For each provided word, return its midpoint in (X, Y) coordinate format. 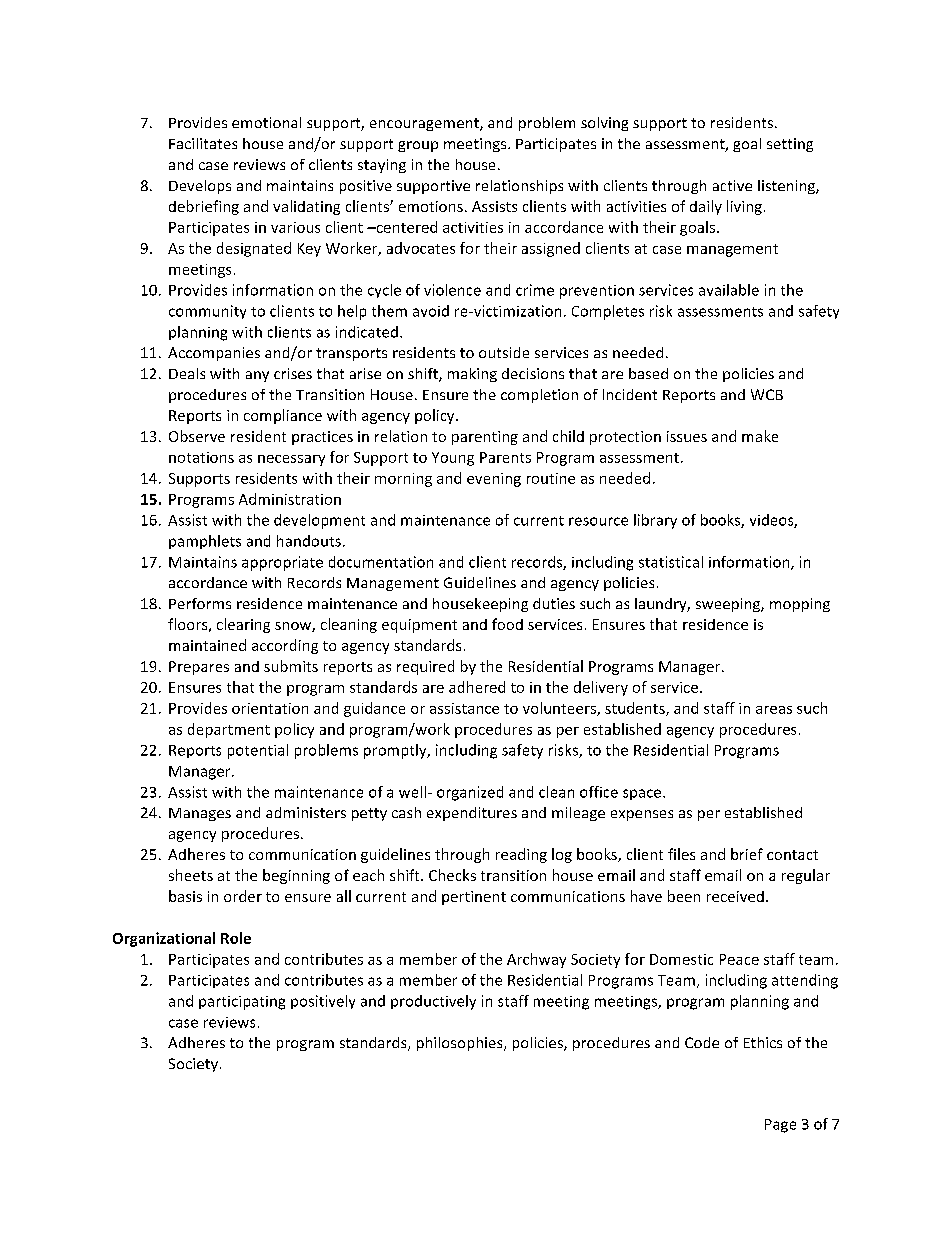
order (243, 896)
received (735, 896)
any (257, 376)
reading (521, 855)
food (507, 624)
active (732, 185)
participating (242, 1003)
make (760, 436)
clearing (243, 625)
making (472, 375)
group (418, 146)
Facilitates (203, 143)
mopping (800, 605)
